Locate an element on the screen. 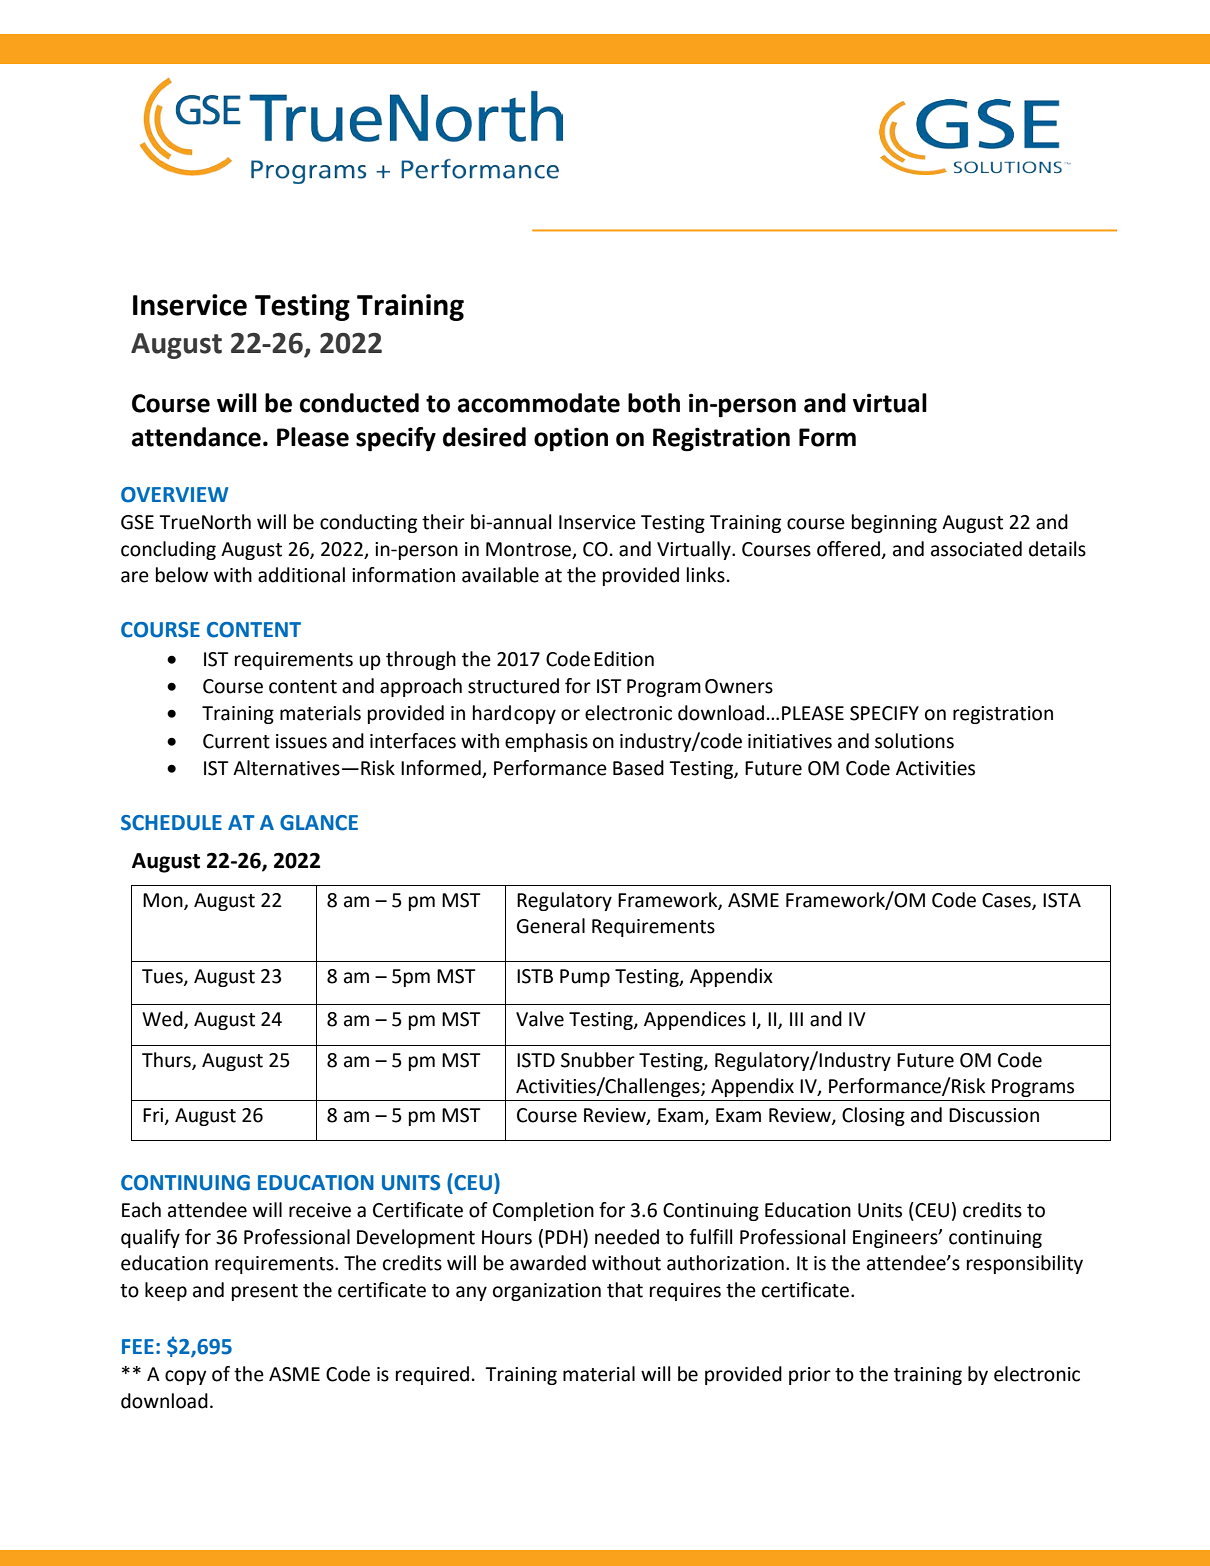 The image size is (1210, 1566). prior is located at coordinates (810, 1376).
